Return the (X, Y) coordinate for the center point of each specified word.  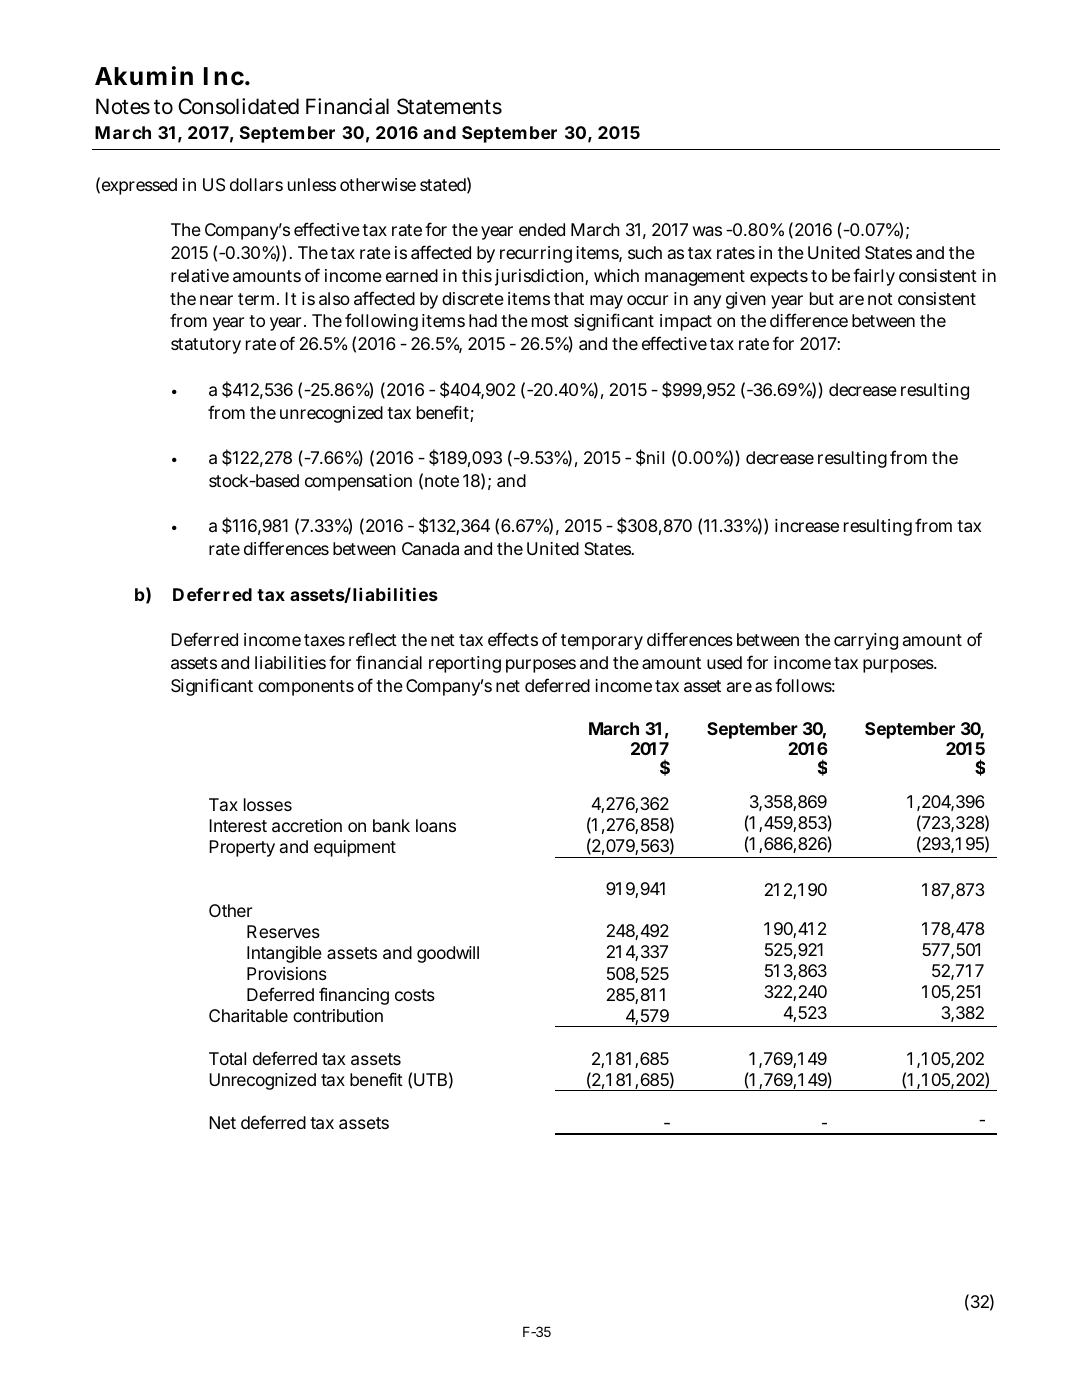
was (707, 231)
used (724, 662)
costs (415, 995)
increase (807, 525)
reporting (465, 664)
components (306, 688)
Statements (449, 106)
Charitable (248, 1015)
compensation (358, 482)
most (550, 321)
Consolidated (238, 106)
